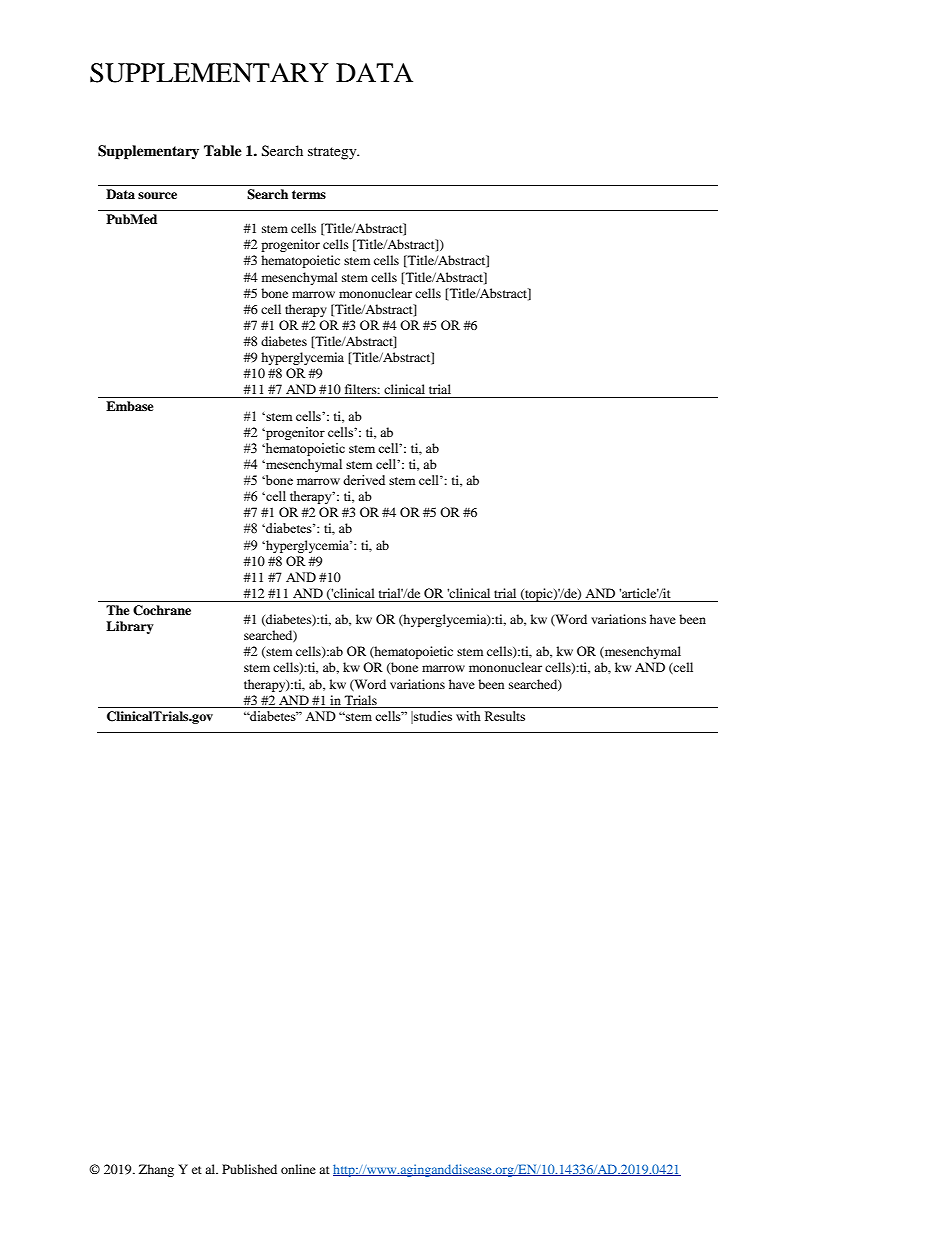  Describe the element at coordinates (162, 610) in the screenshot. I see `Cochrane` at that location.
